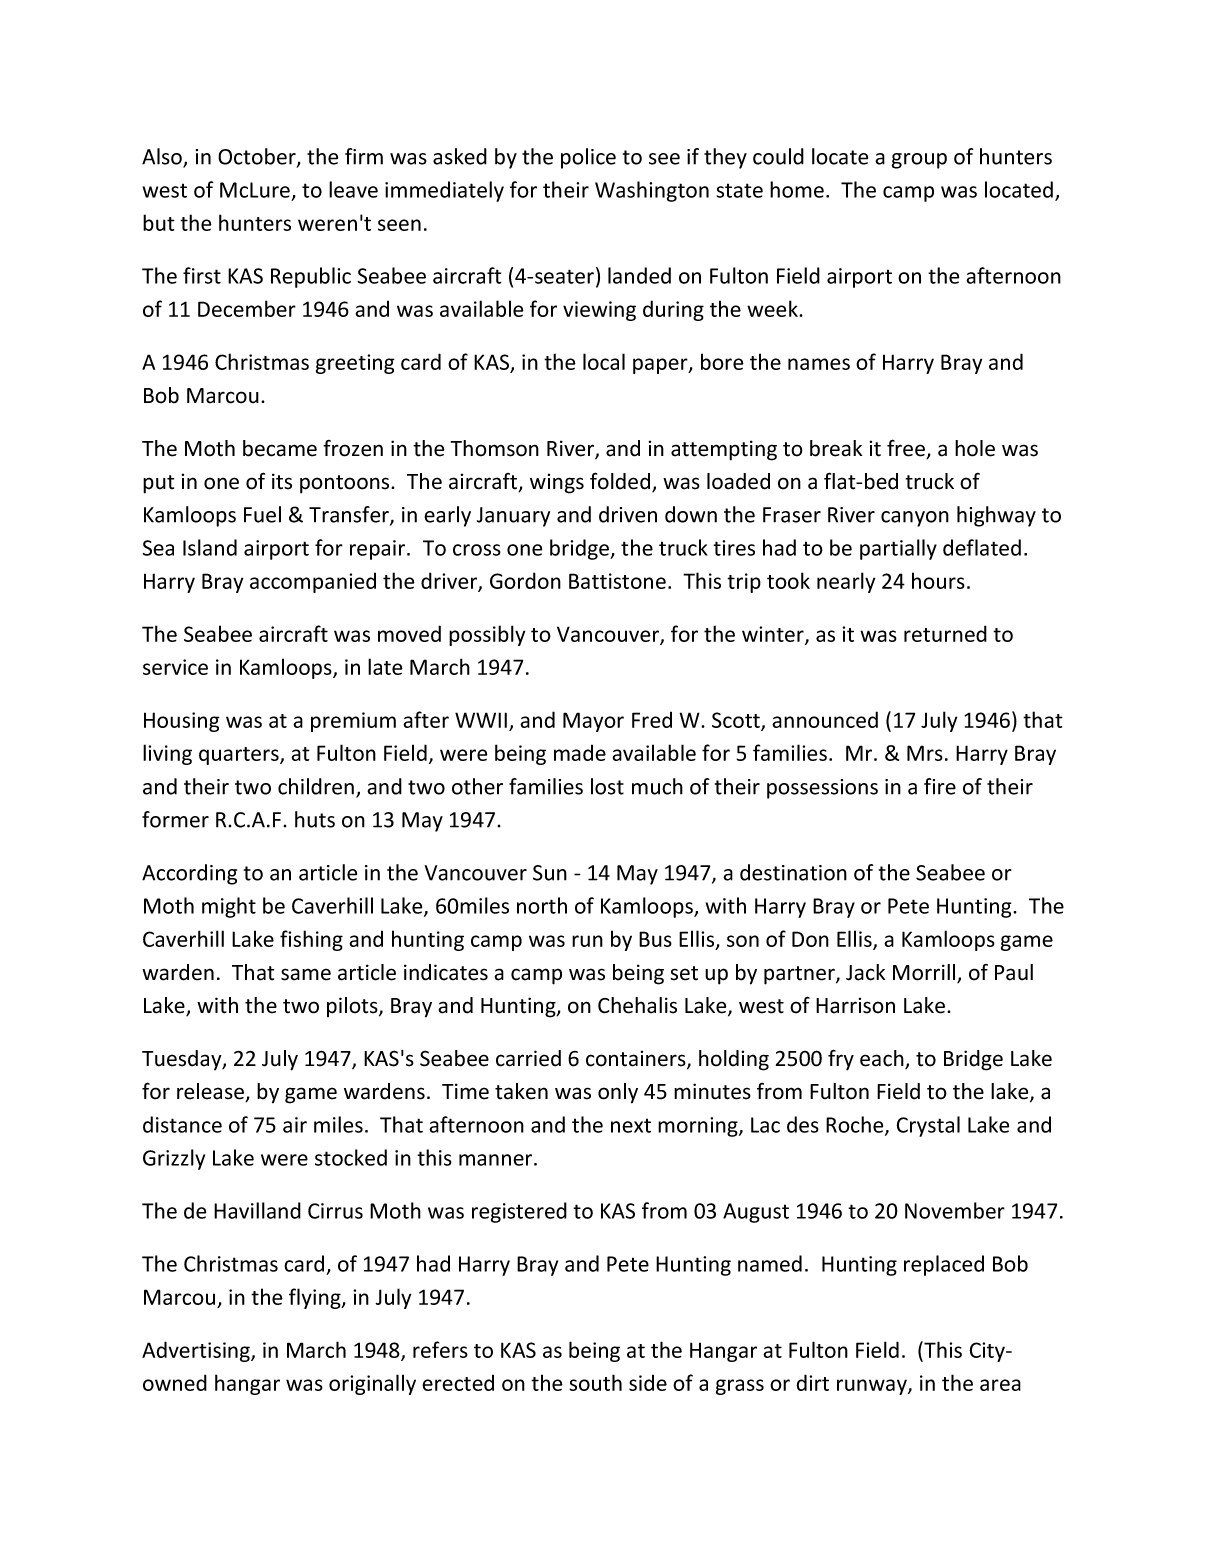 This screenshot has width=1207, height=1561. Describe the element at coordinates (557, 483) in the screenshot. I see `wings` at that location.
